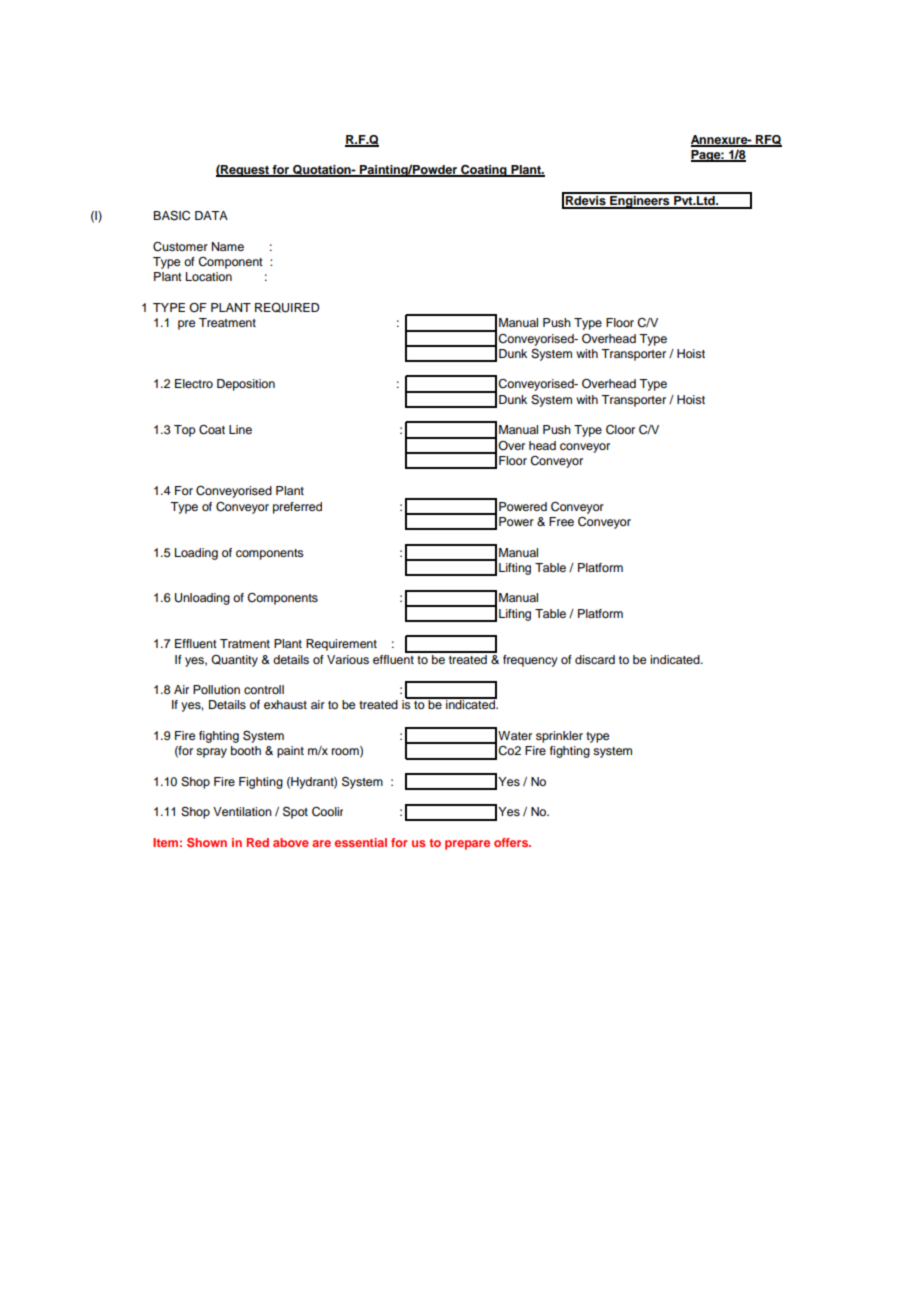  Describe the element at coordinates (348, 659) in the screenshot. I see `Various` at that location.
